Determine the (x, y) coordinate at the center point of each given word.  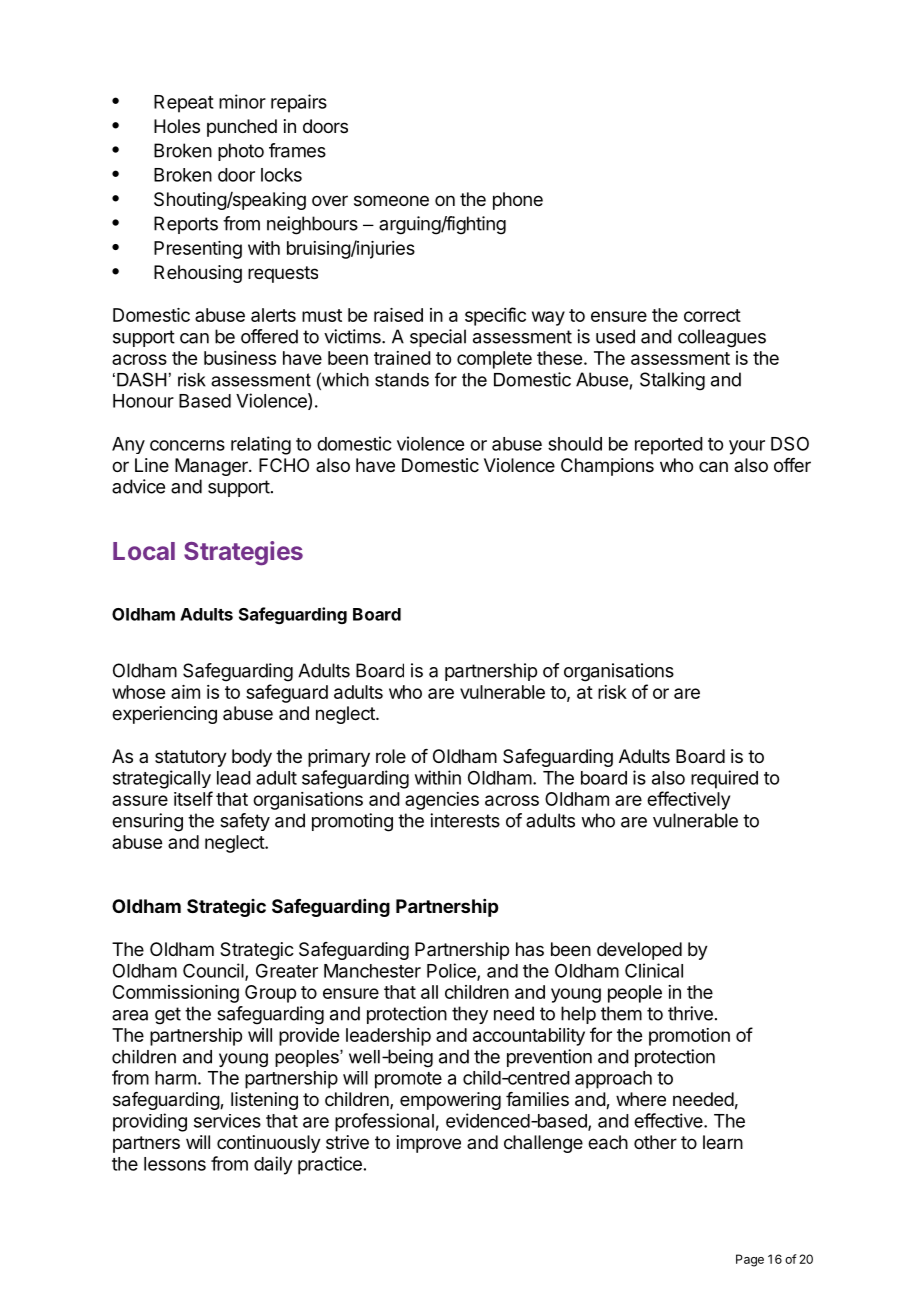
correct (712, 315)
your (747, 447)
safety (245, 822)
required (724, 779)
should (575, 444)
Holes (177, 126)
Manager (212, 467)
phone (518, 201)
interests (465, 820)
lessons (175, 1164)
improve (429, 1144)
